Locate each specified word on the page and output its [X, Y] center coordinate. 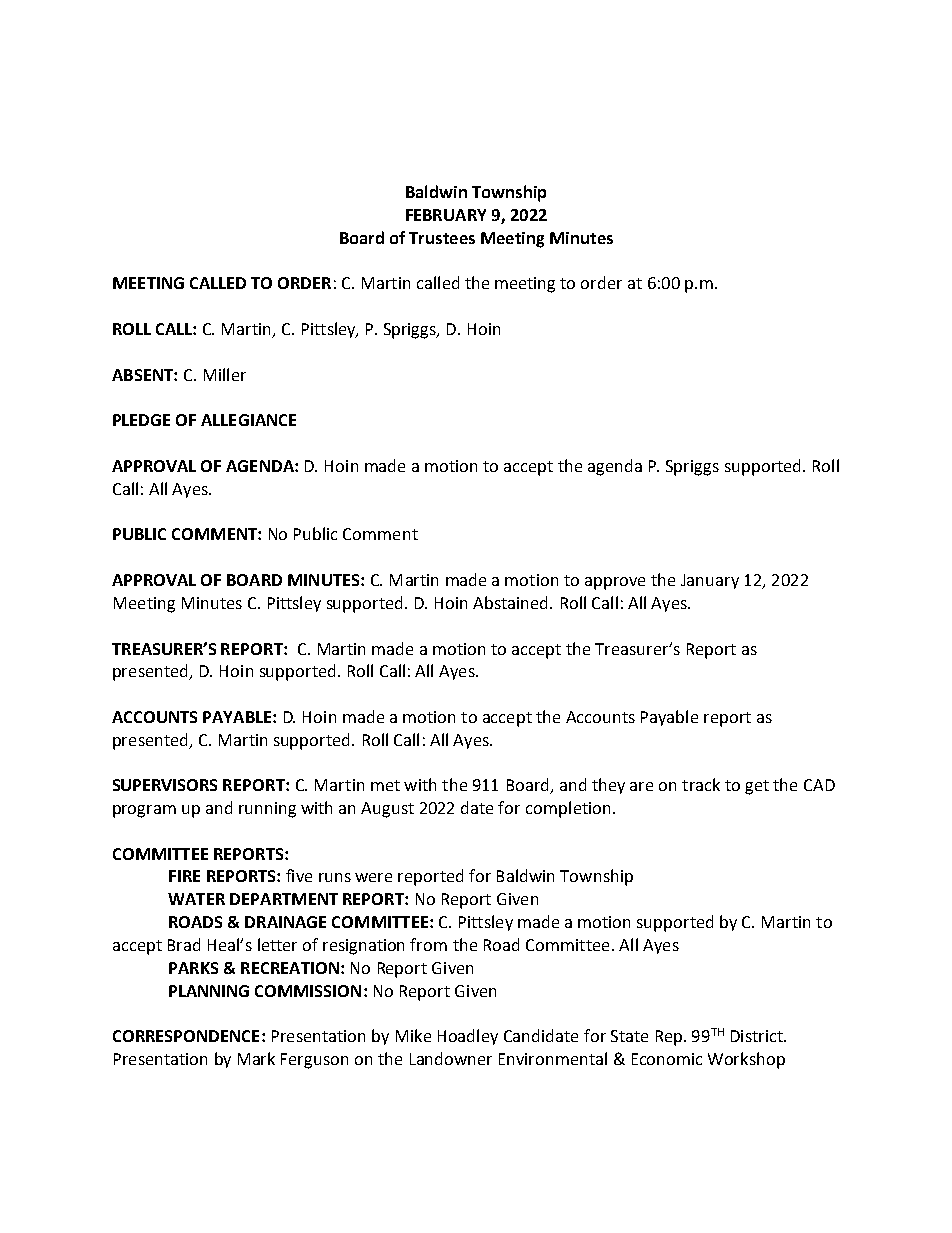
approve [615, 583]
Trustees [442, 238]
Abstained [512, 602]
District [758, 1036]
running [267, 810]
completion [568, 809]
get [757, 787]
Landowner [451, 1058]
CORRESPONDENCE [186, 1036]
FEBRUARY [446, 215]
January [710, 581]
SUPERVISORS [165, 785]
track [701, 784]
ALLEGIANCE [248, 420]
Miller [225, 374]
